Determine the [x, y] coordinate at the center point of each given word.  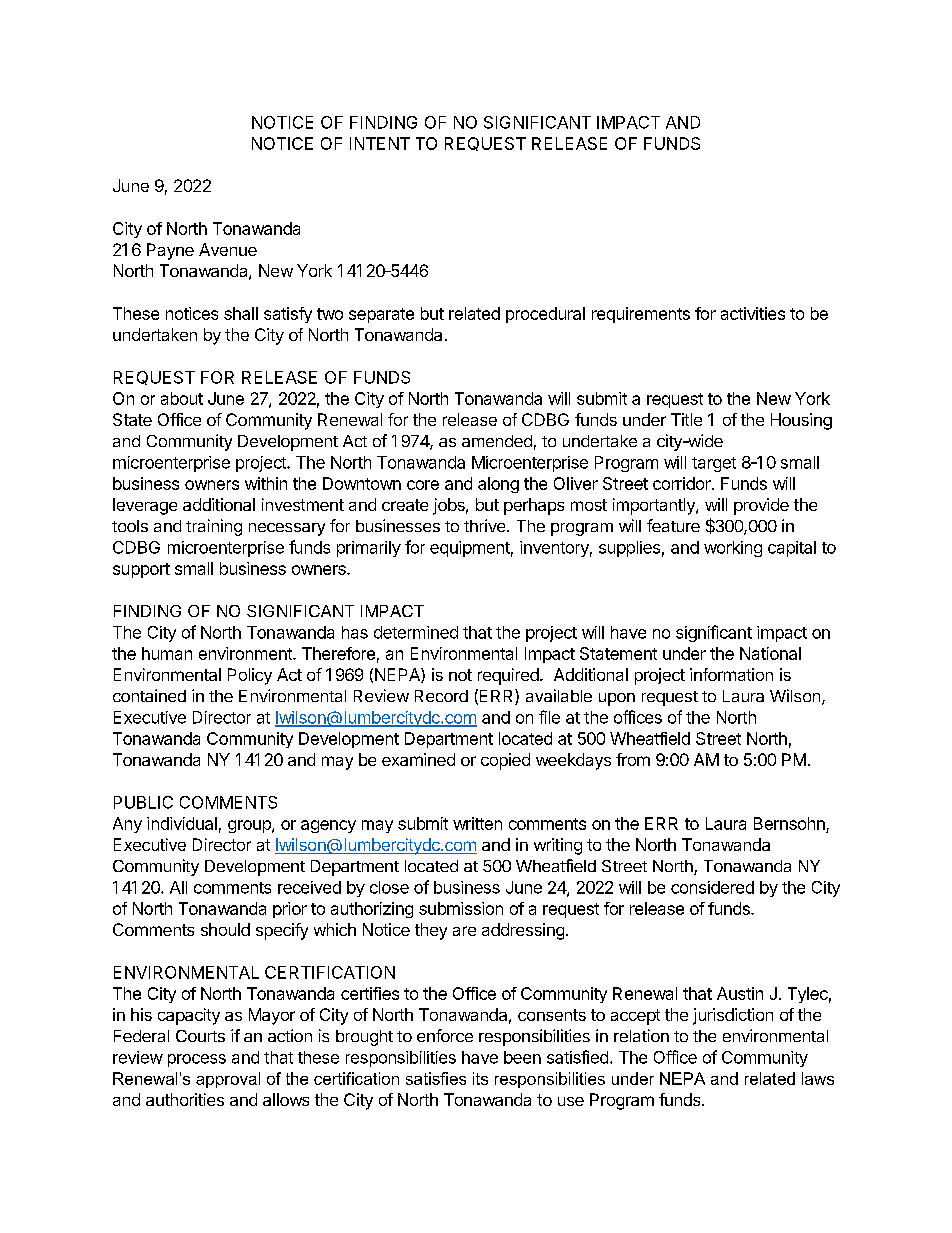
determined [416, 632]
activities [753, 313]
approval [228, 1080]
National [770, 653]
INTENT [380, 143]
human [167, 653]
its [480, 1078]
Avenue [228, 249]
